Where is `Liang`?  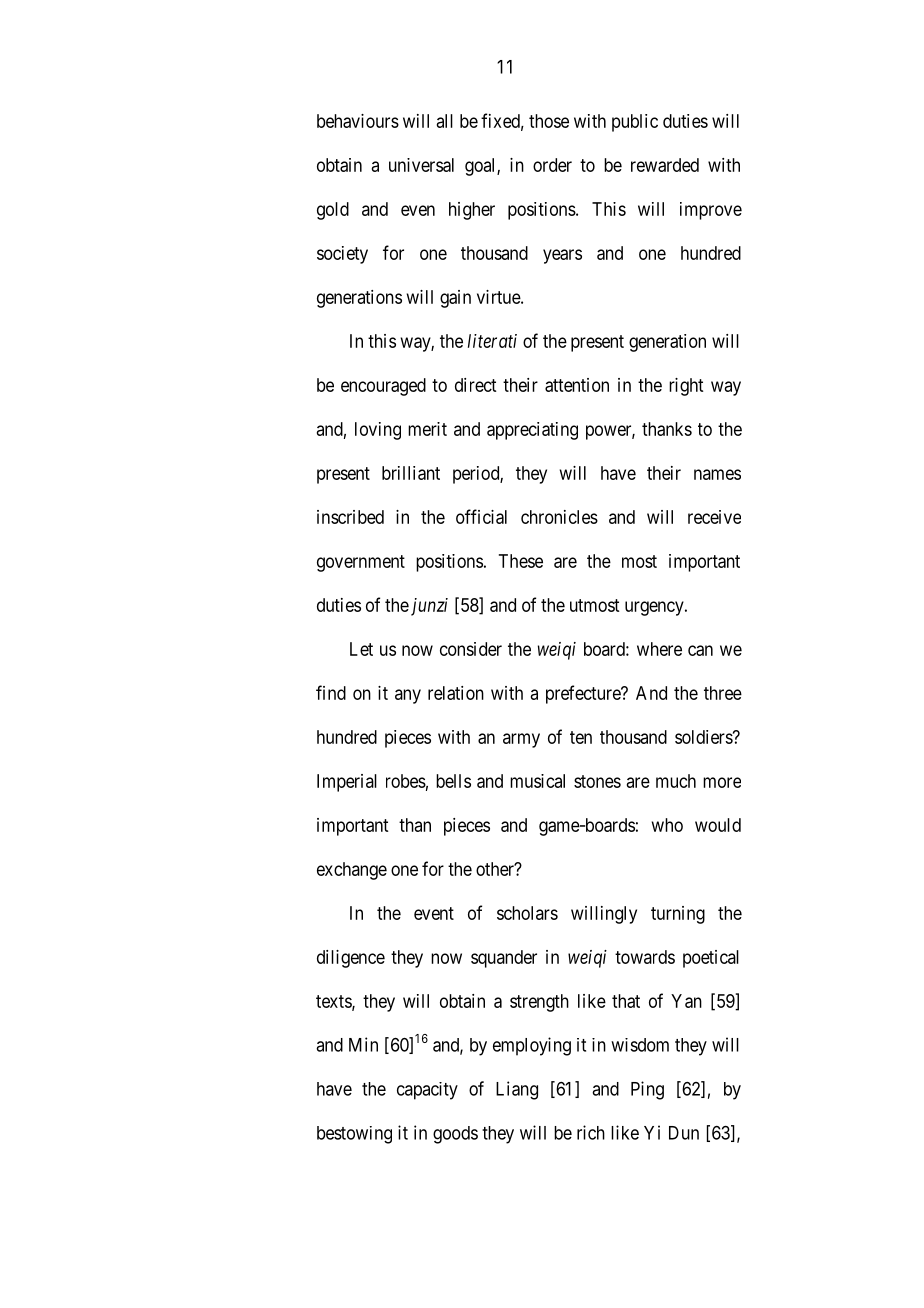
Liang is located at coordinates (517, 1090).
